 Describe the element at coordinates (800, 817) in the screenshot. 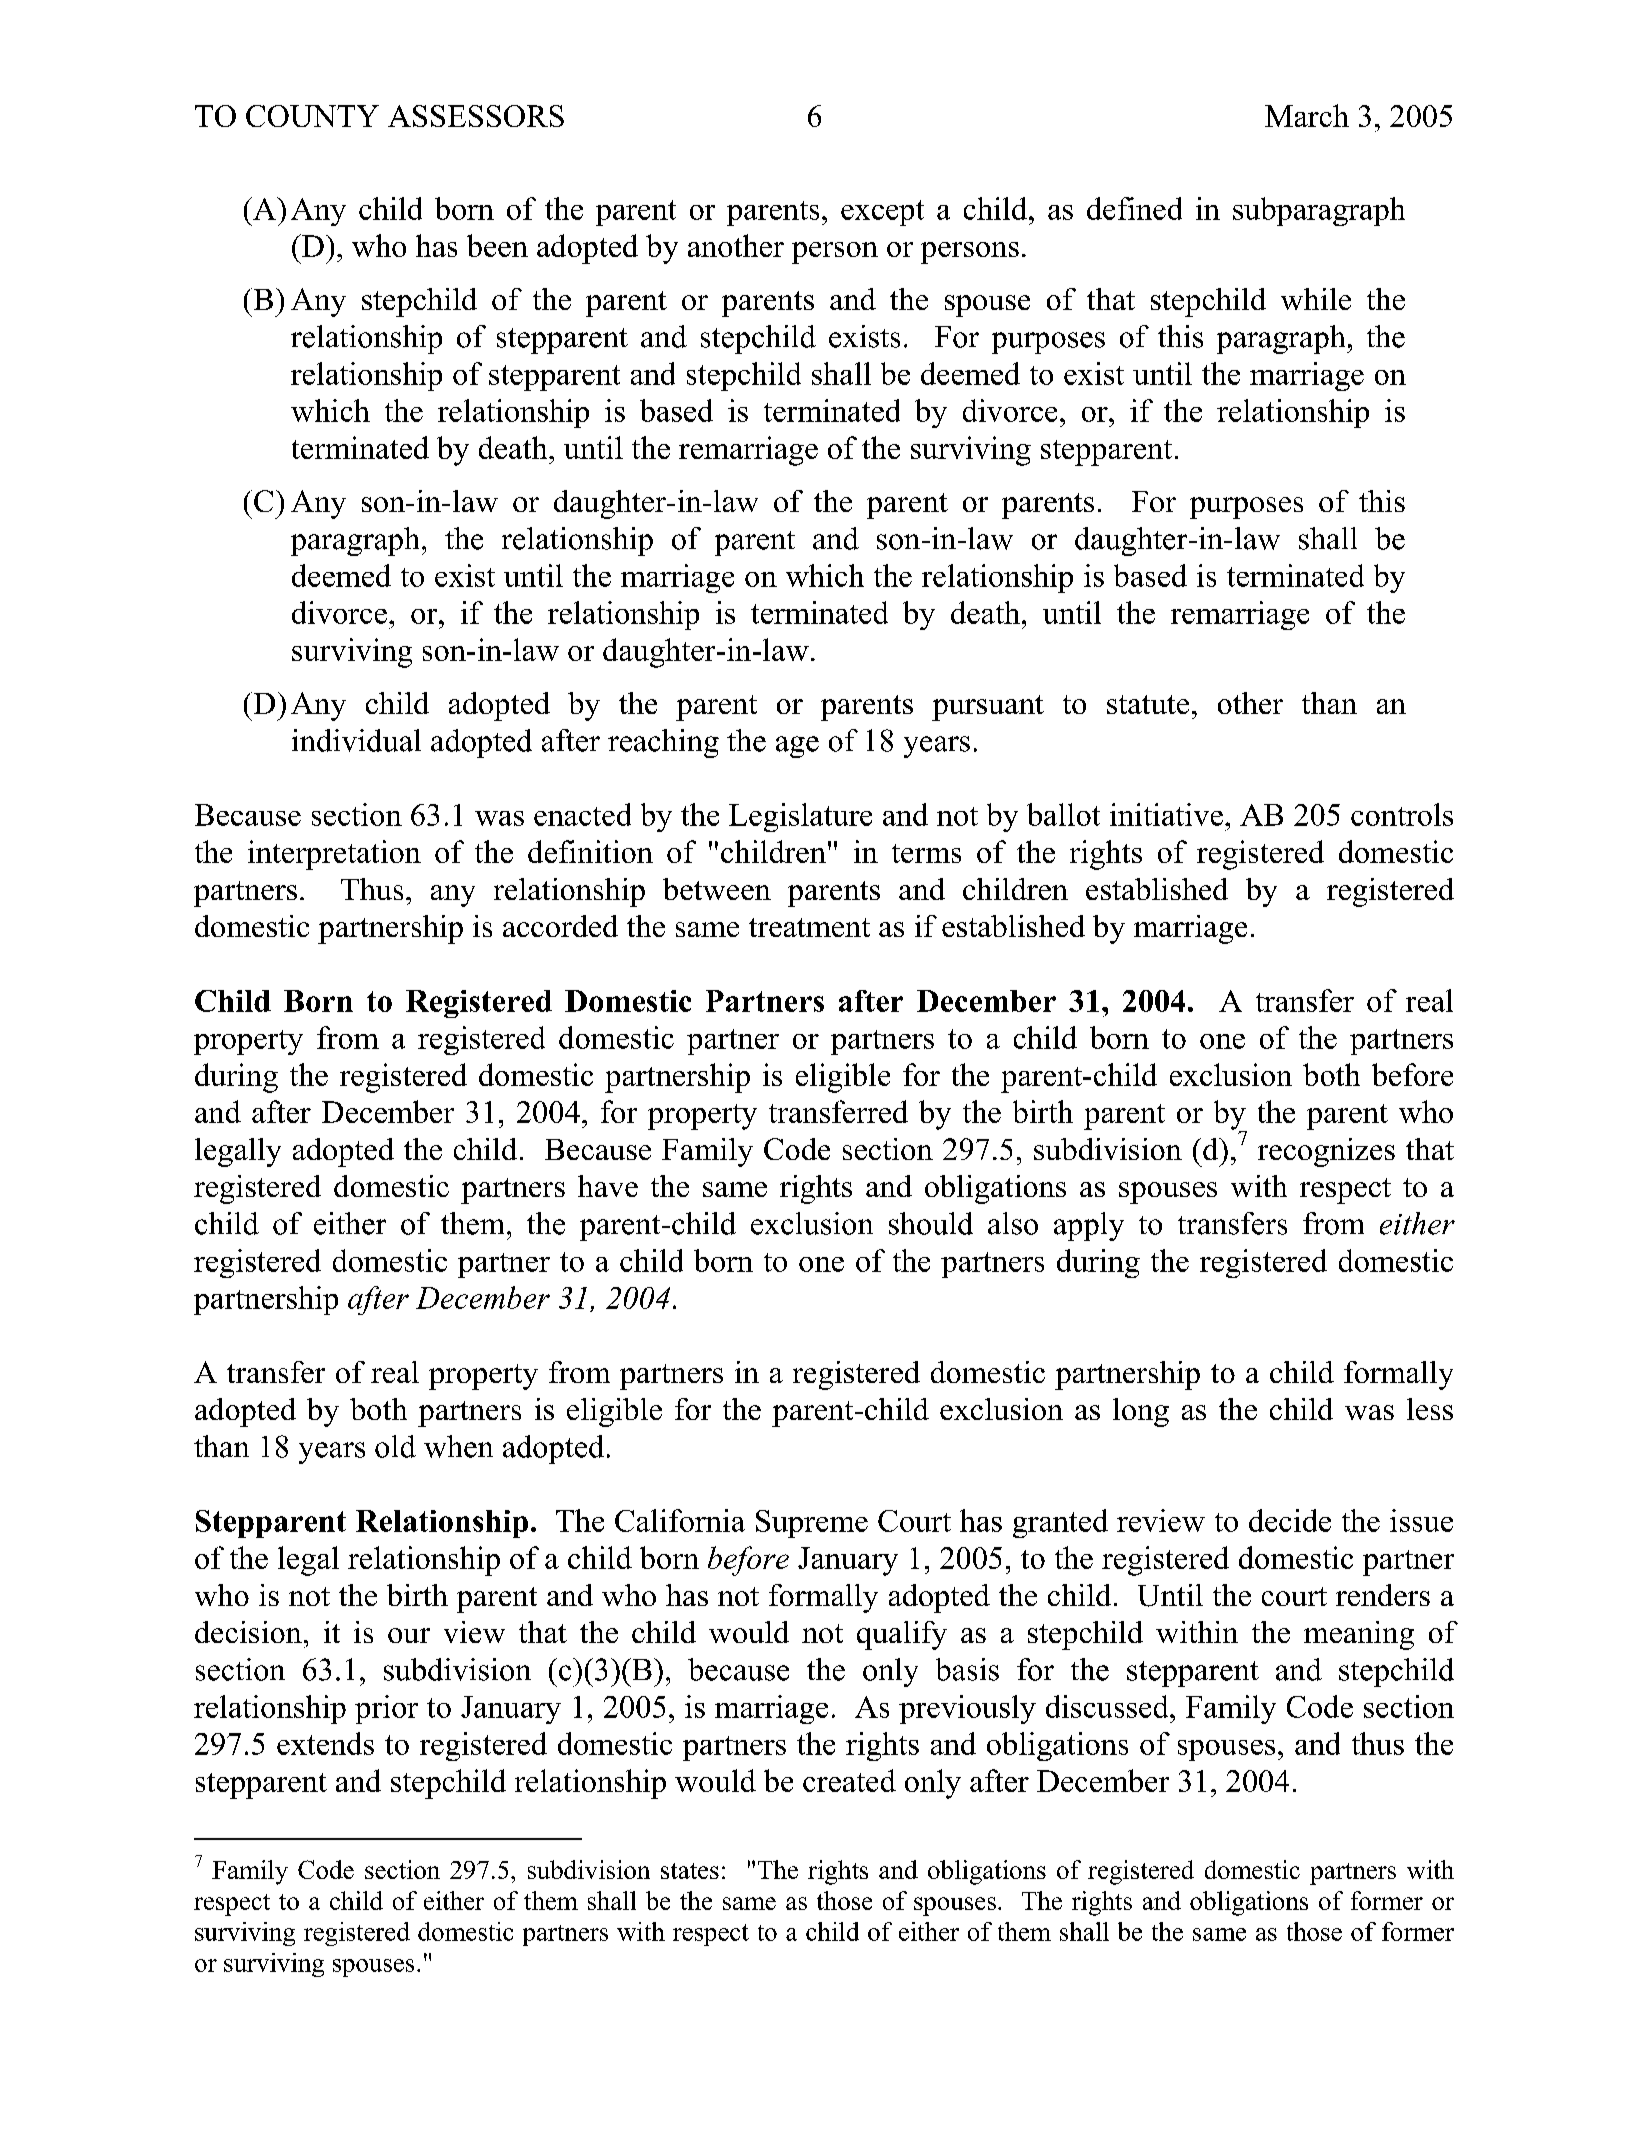

I see `Legislature` at that location.
